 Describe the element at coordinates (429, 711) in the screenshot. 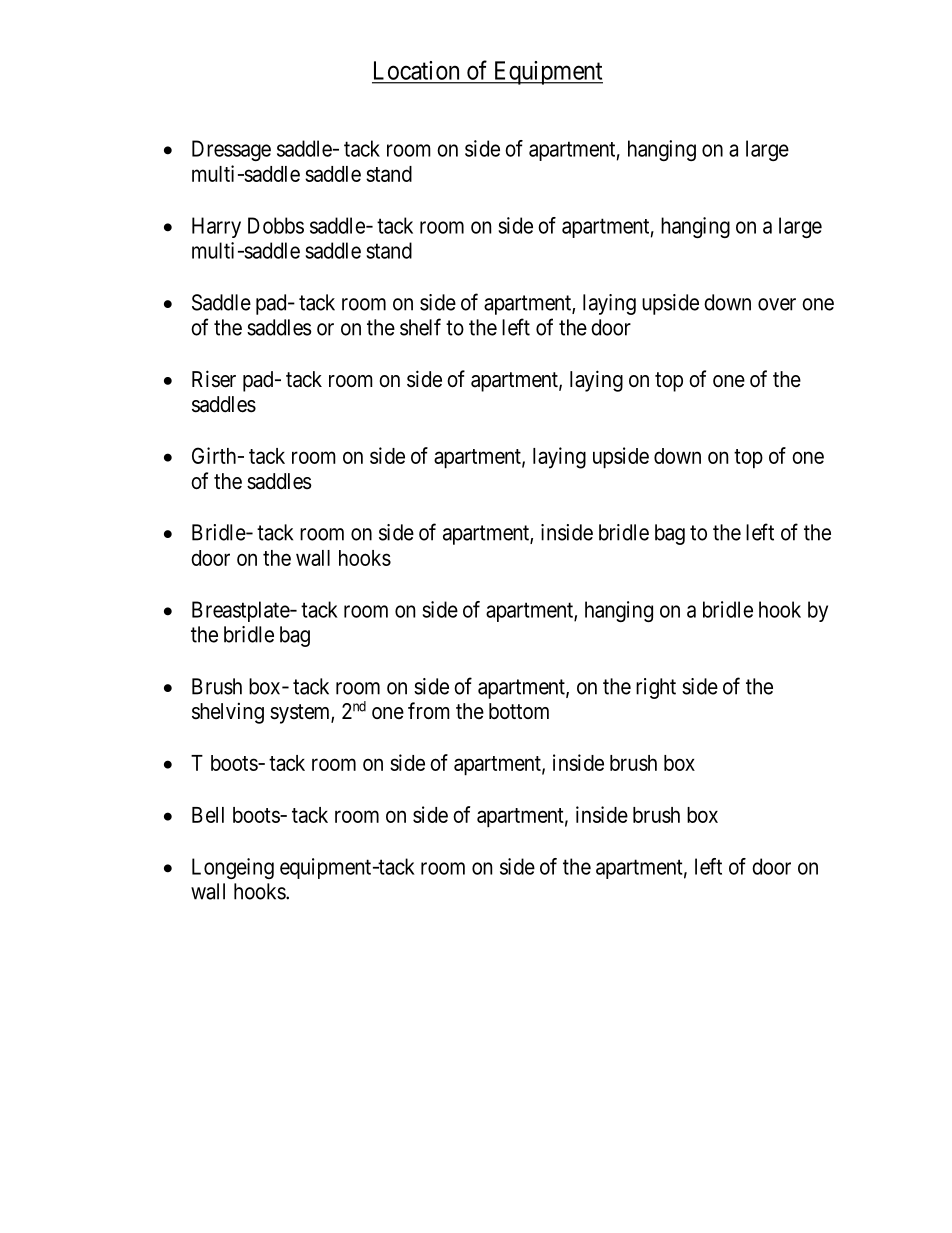

I see `from` at that location.
